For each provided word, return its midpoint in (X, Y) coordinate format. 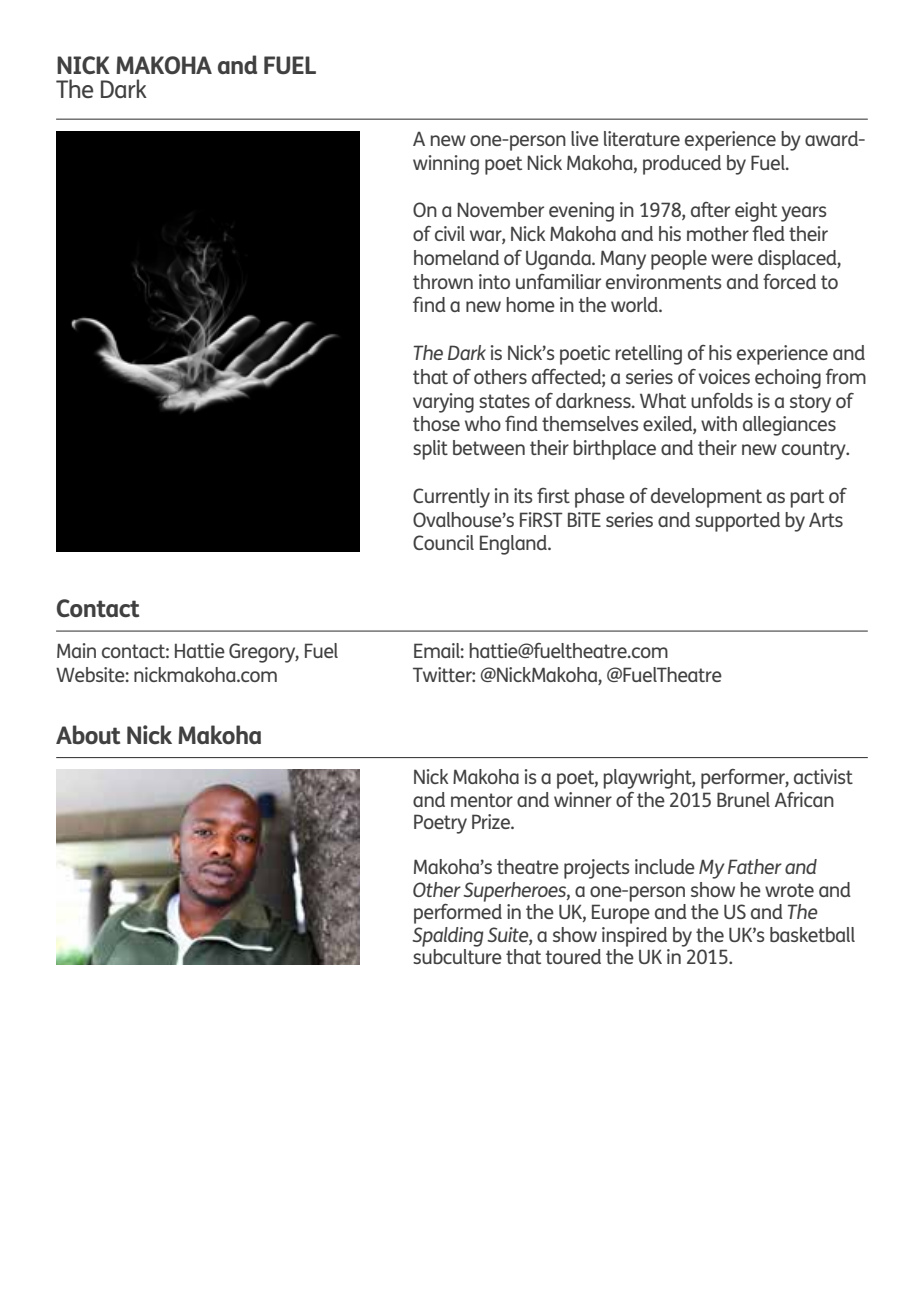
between (489, 447)
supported (737, 522)
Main (76, 650)
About (88, 734)
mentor (482, 800)
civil (450, 233)
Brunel (743, 799)
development (706, 498)
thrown (443, 281)
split (430, 450)
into (494, 281)
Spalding (447, 937)
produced (682, 165)
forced (789, 281)
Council (443, 542)
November (500, 209)
